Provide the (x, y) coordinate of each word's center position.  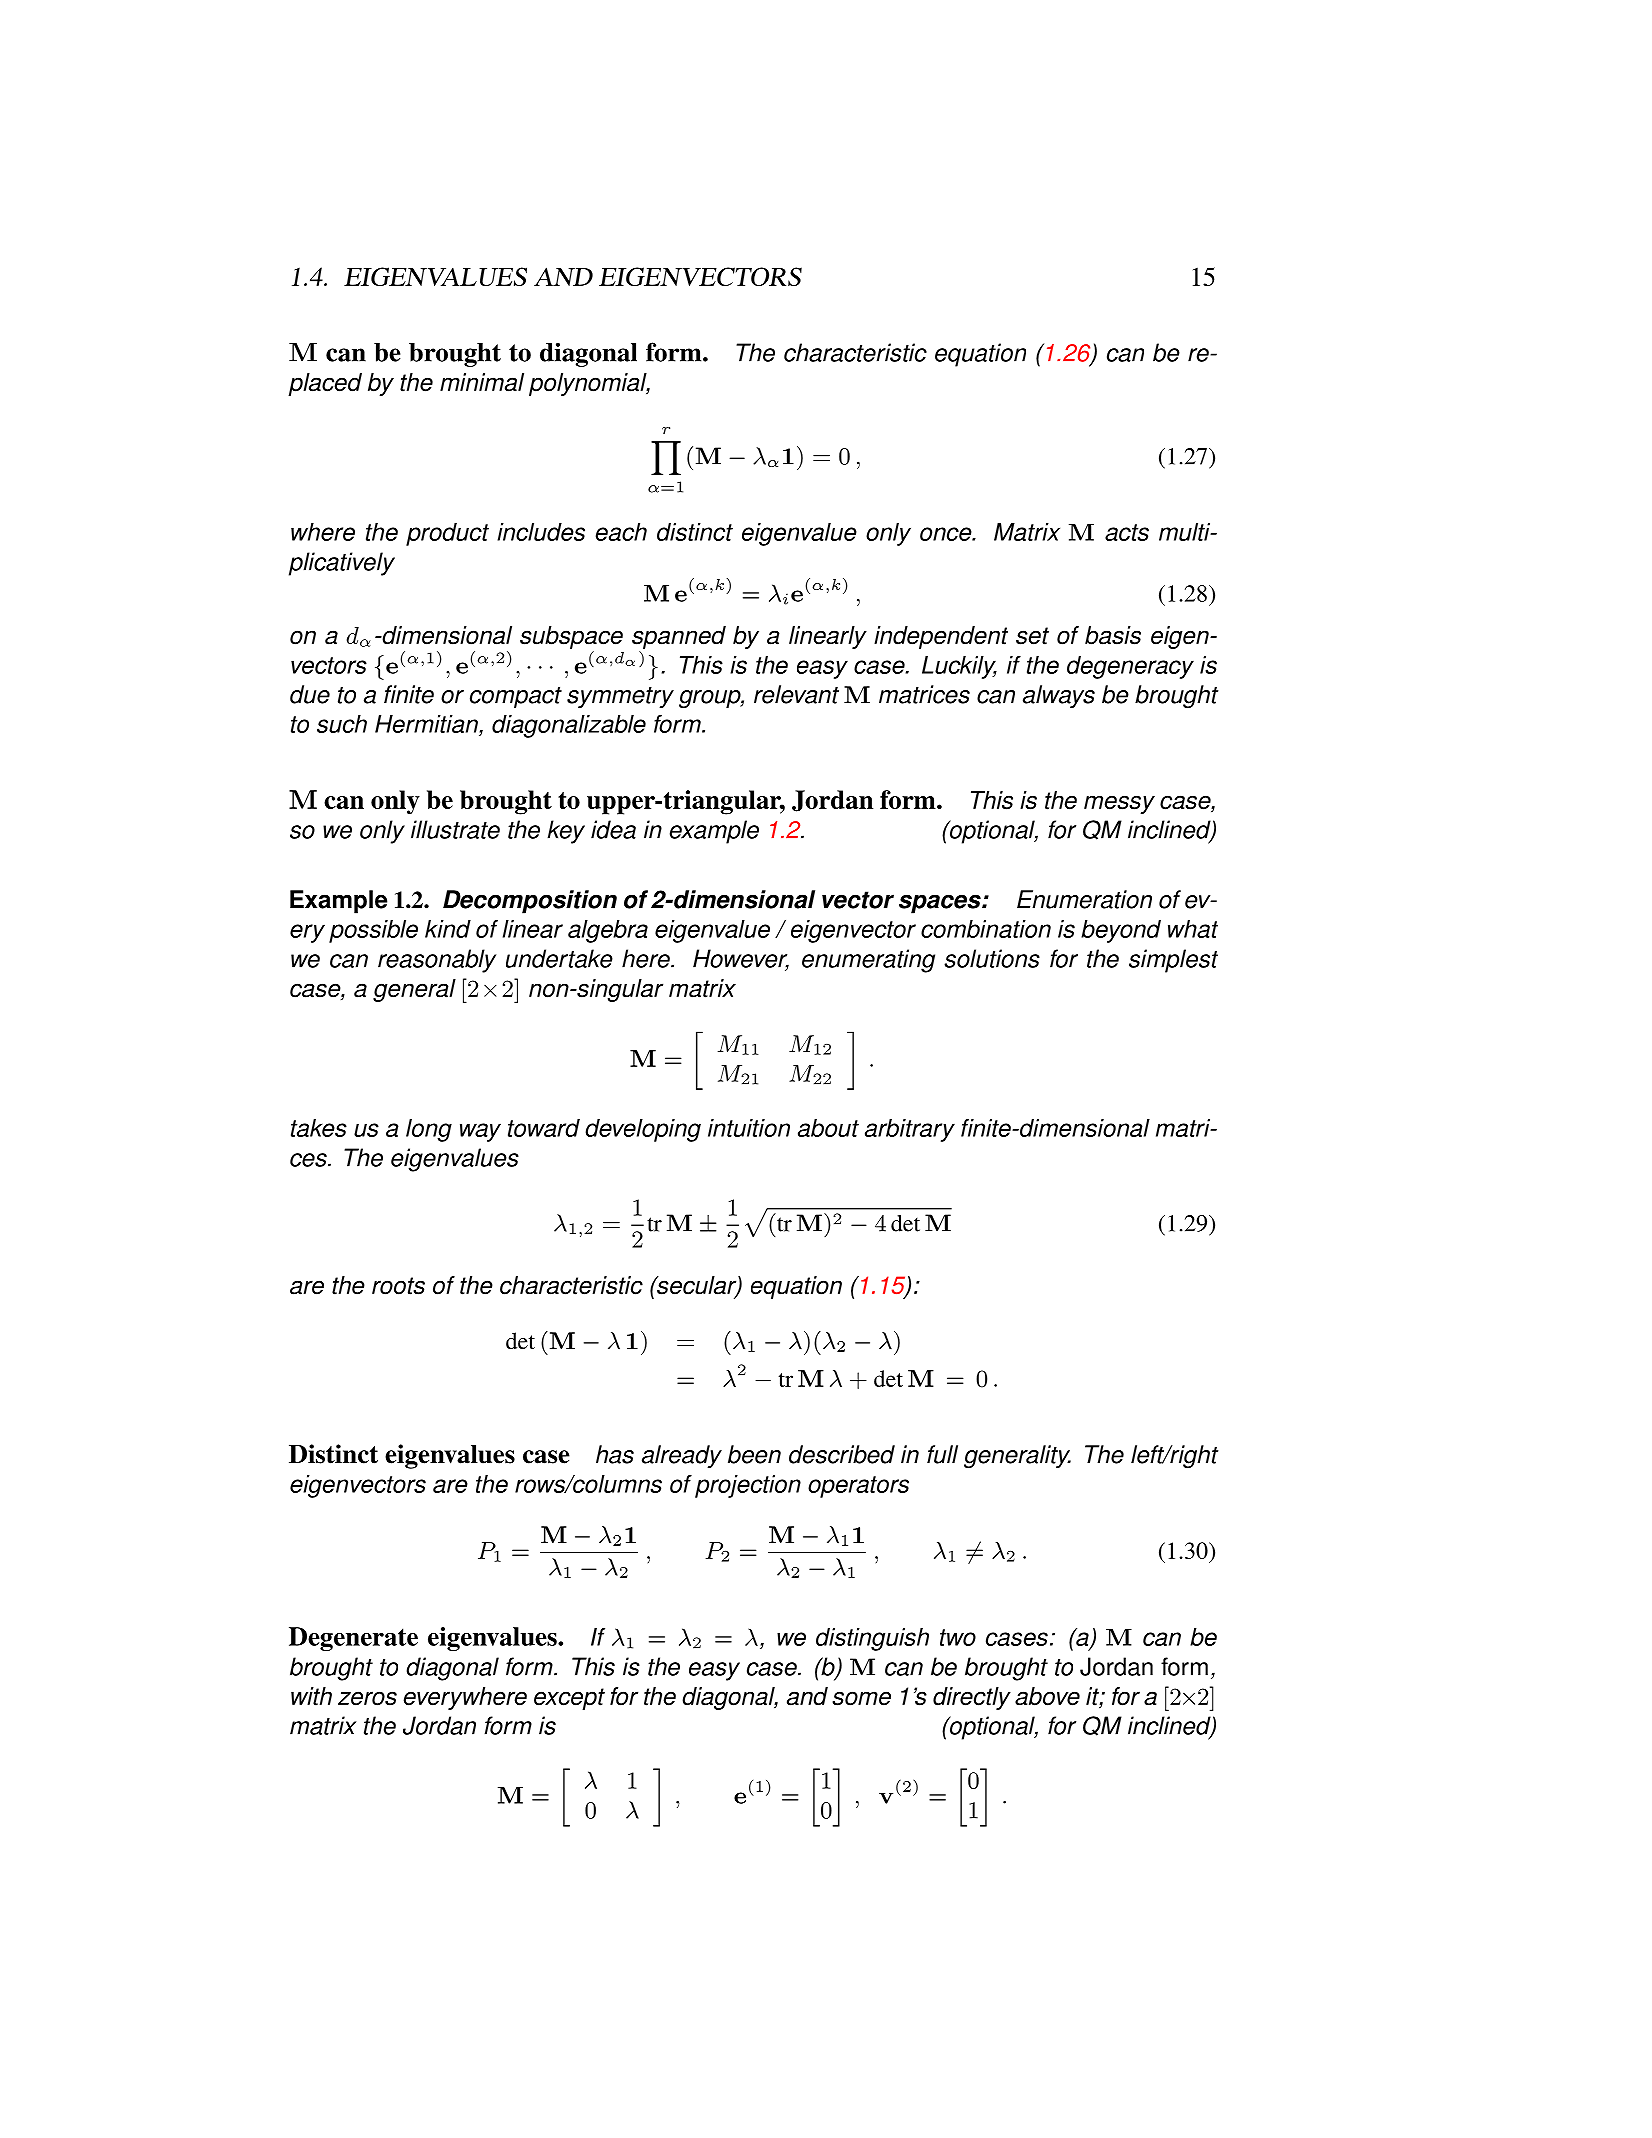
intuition (749, 1128)
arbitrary (910, 1130)
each (621, 532)
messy (1119, 804)
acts (1127, 532)
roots (398, 1286)
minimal (482, 382)
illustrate (455, 829)
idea (613, 829)
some (861, 1698)
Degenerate (353, 1639)
